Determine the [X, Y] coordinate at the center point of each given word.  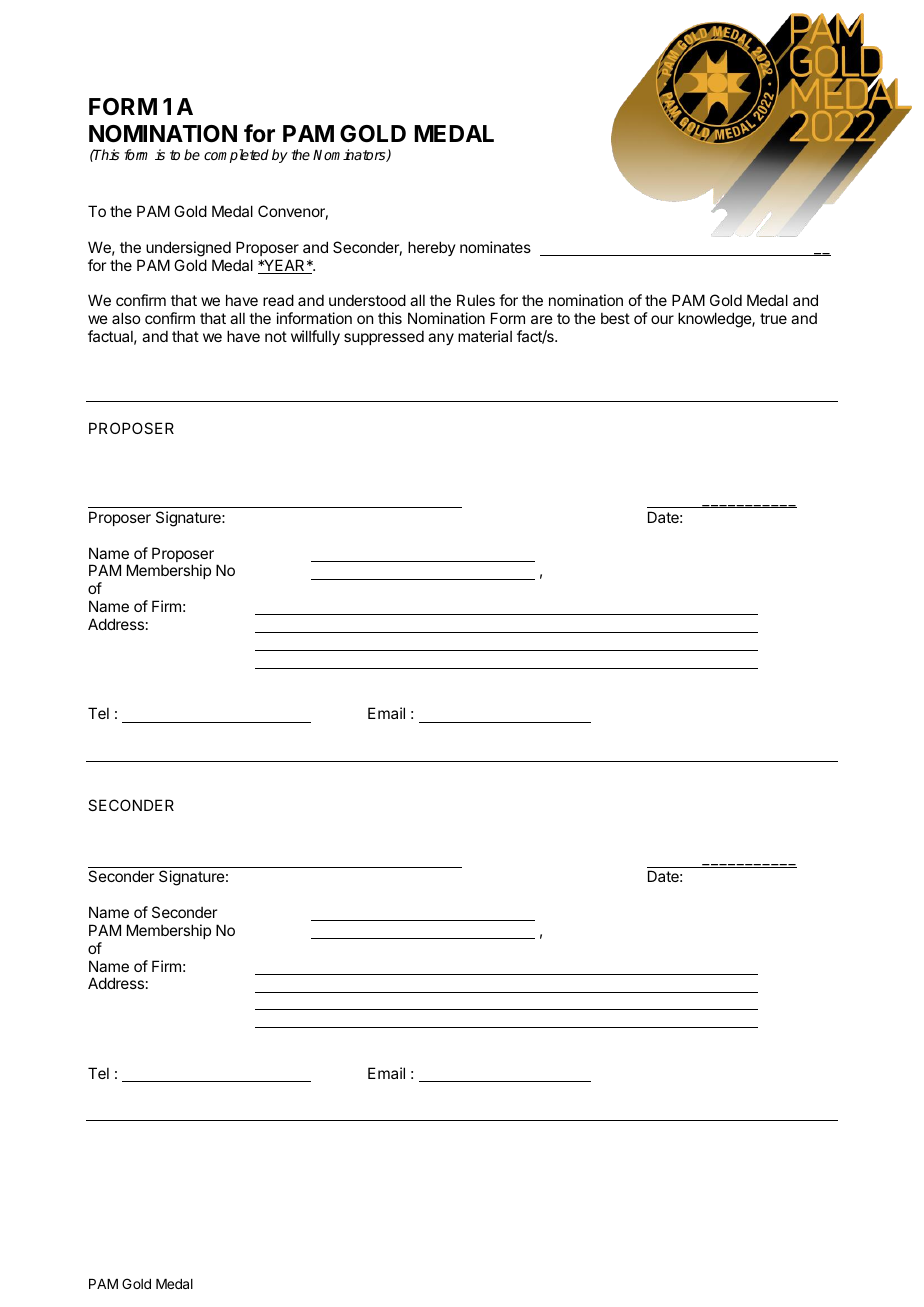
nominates [495, 247]
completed [236, 156]
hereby [432, 248]
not [276, 336]
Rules [476, 300]
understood [367, 300]
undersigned [188, 249]
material [485, 336]
